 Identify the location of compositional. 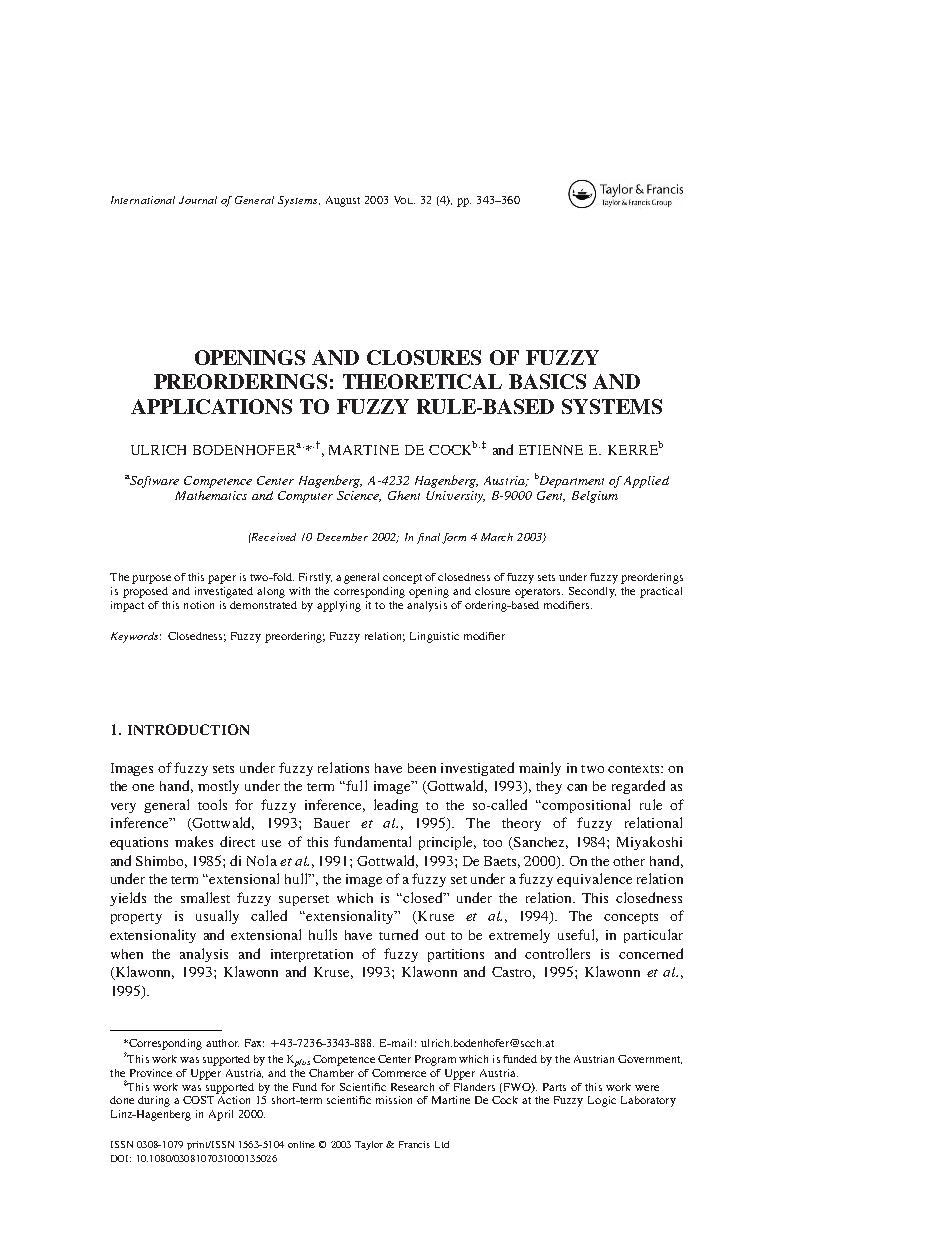
(586, 806).
